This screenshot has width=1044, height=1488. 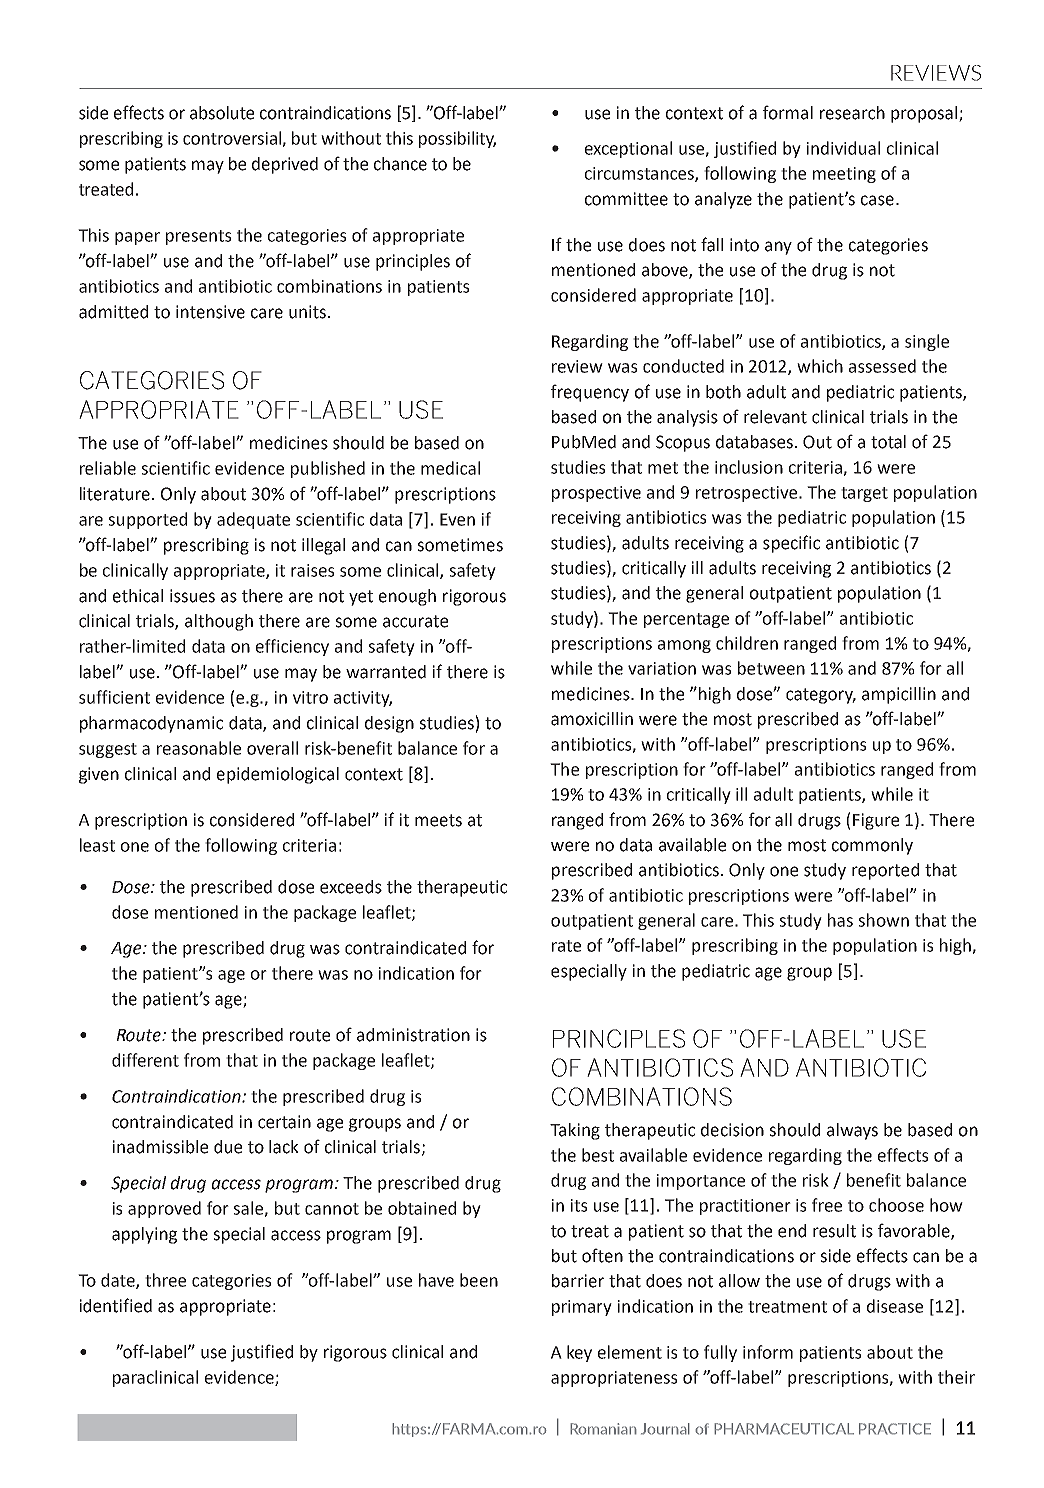 What do you see at coordinates (843, 148) in the screenshot?
I see `individual` at bounding box center [843, 148].
